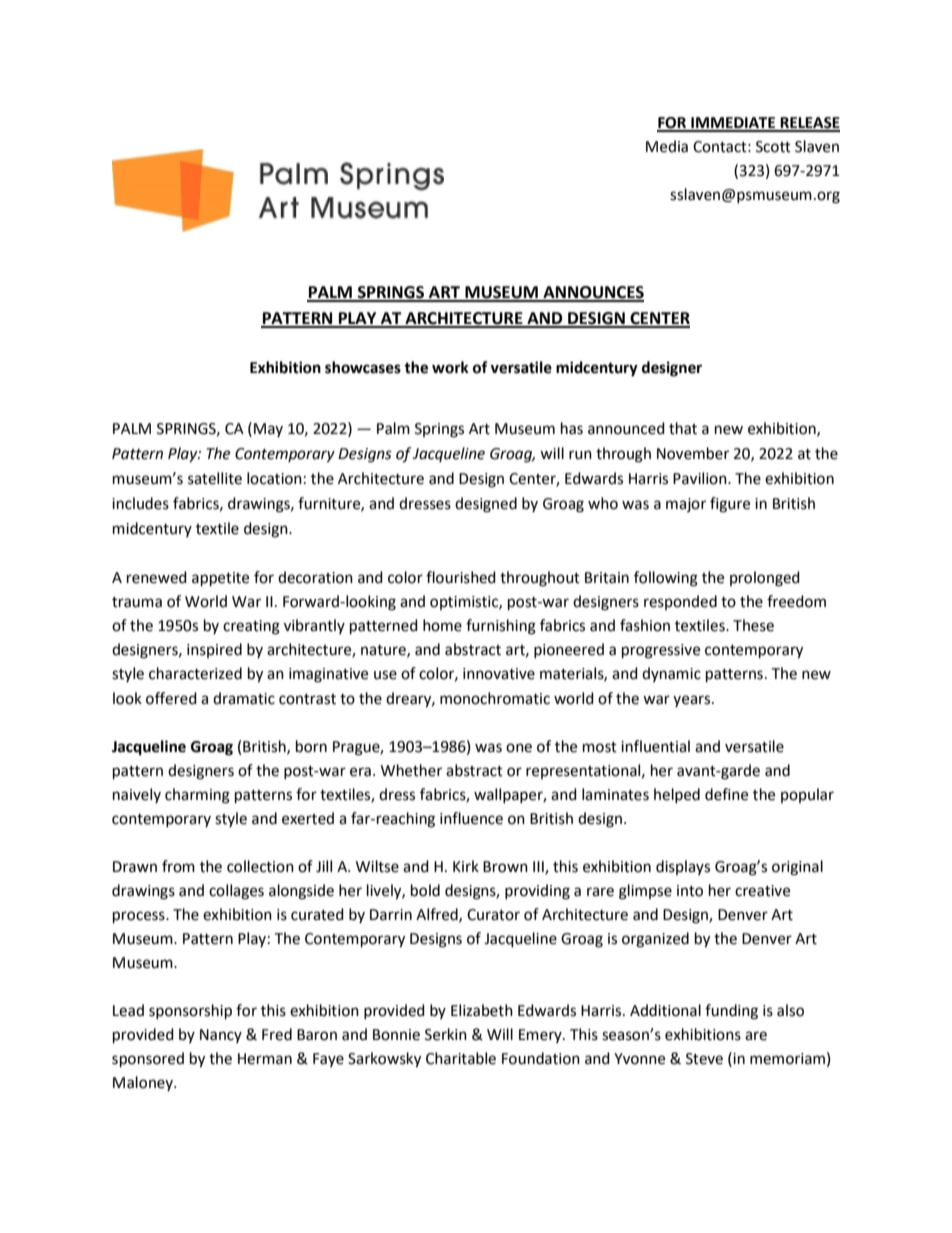 This screenshot has height=1233, width=952. What do you see at coordinates (220, 579) in the screenshot?
I see `appetite` at bounding box center [220, 579].
